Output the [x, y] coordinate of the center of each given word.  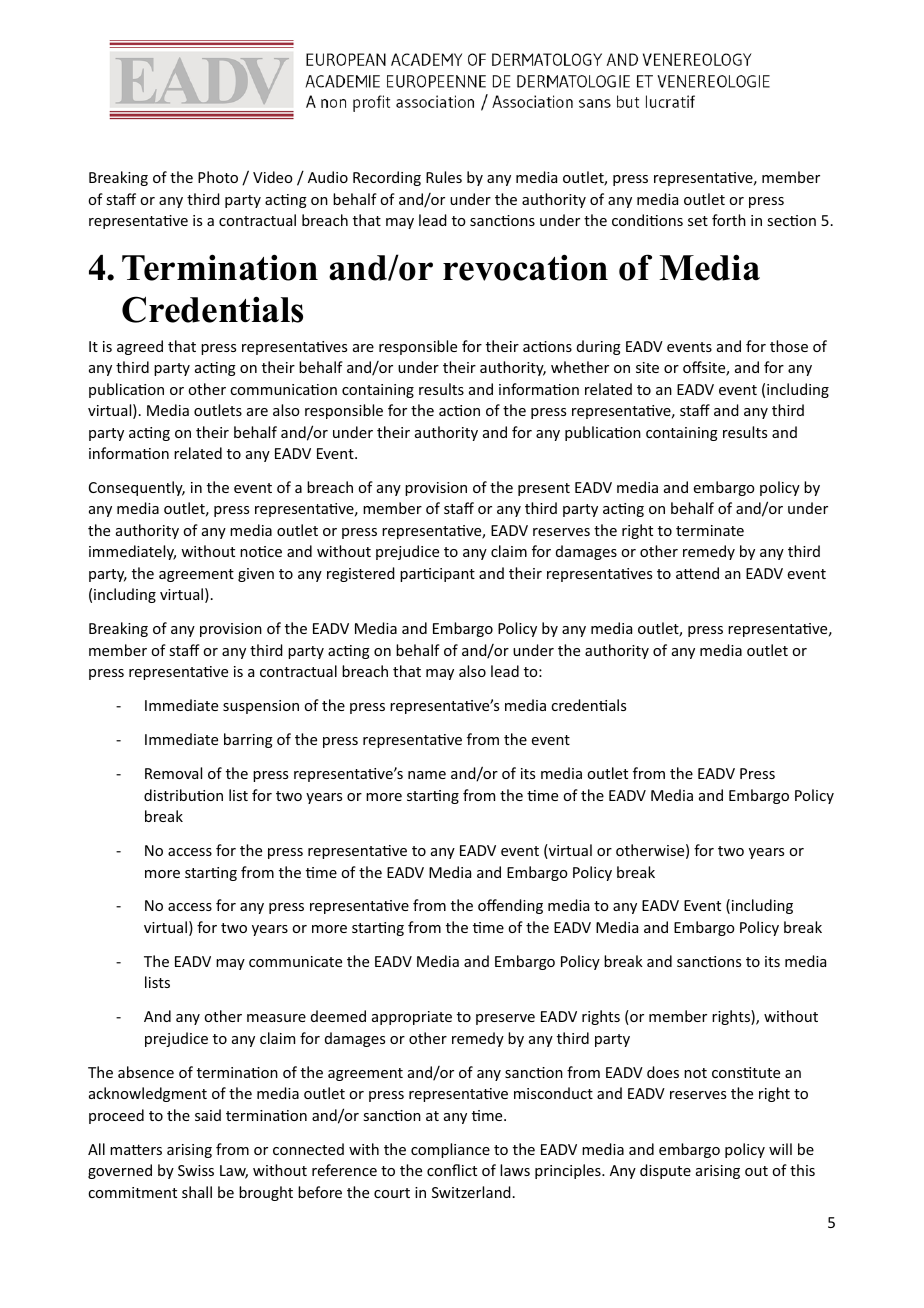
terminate [710, 530]
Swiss [196, 1170]
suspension [261, 707]
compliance [450, 1150]
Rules [444, 177]
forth [729, 220]
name [427, 775]
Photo [218, 177]
